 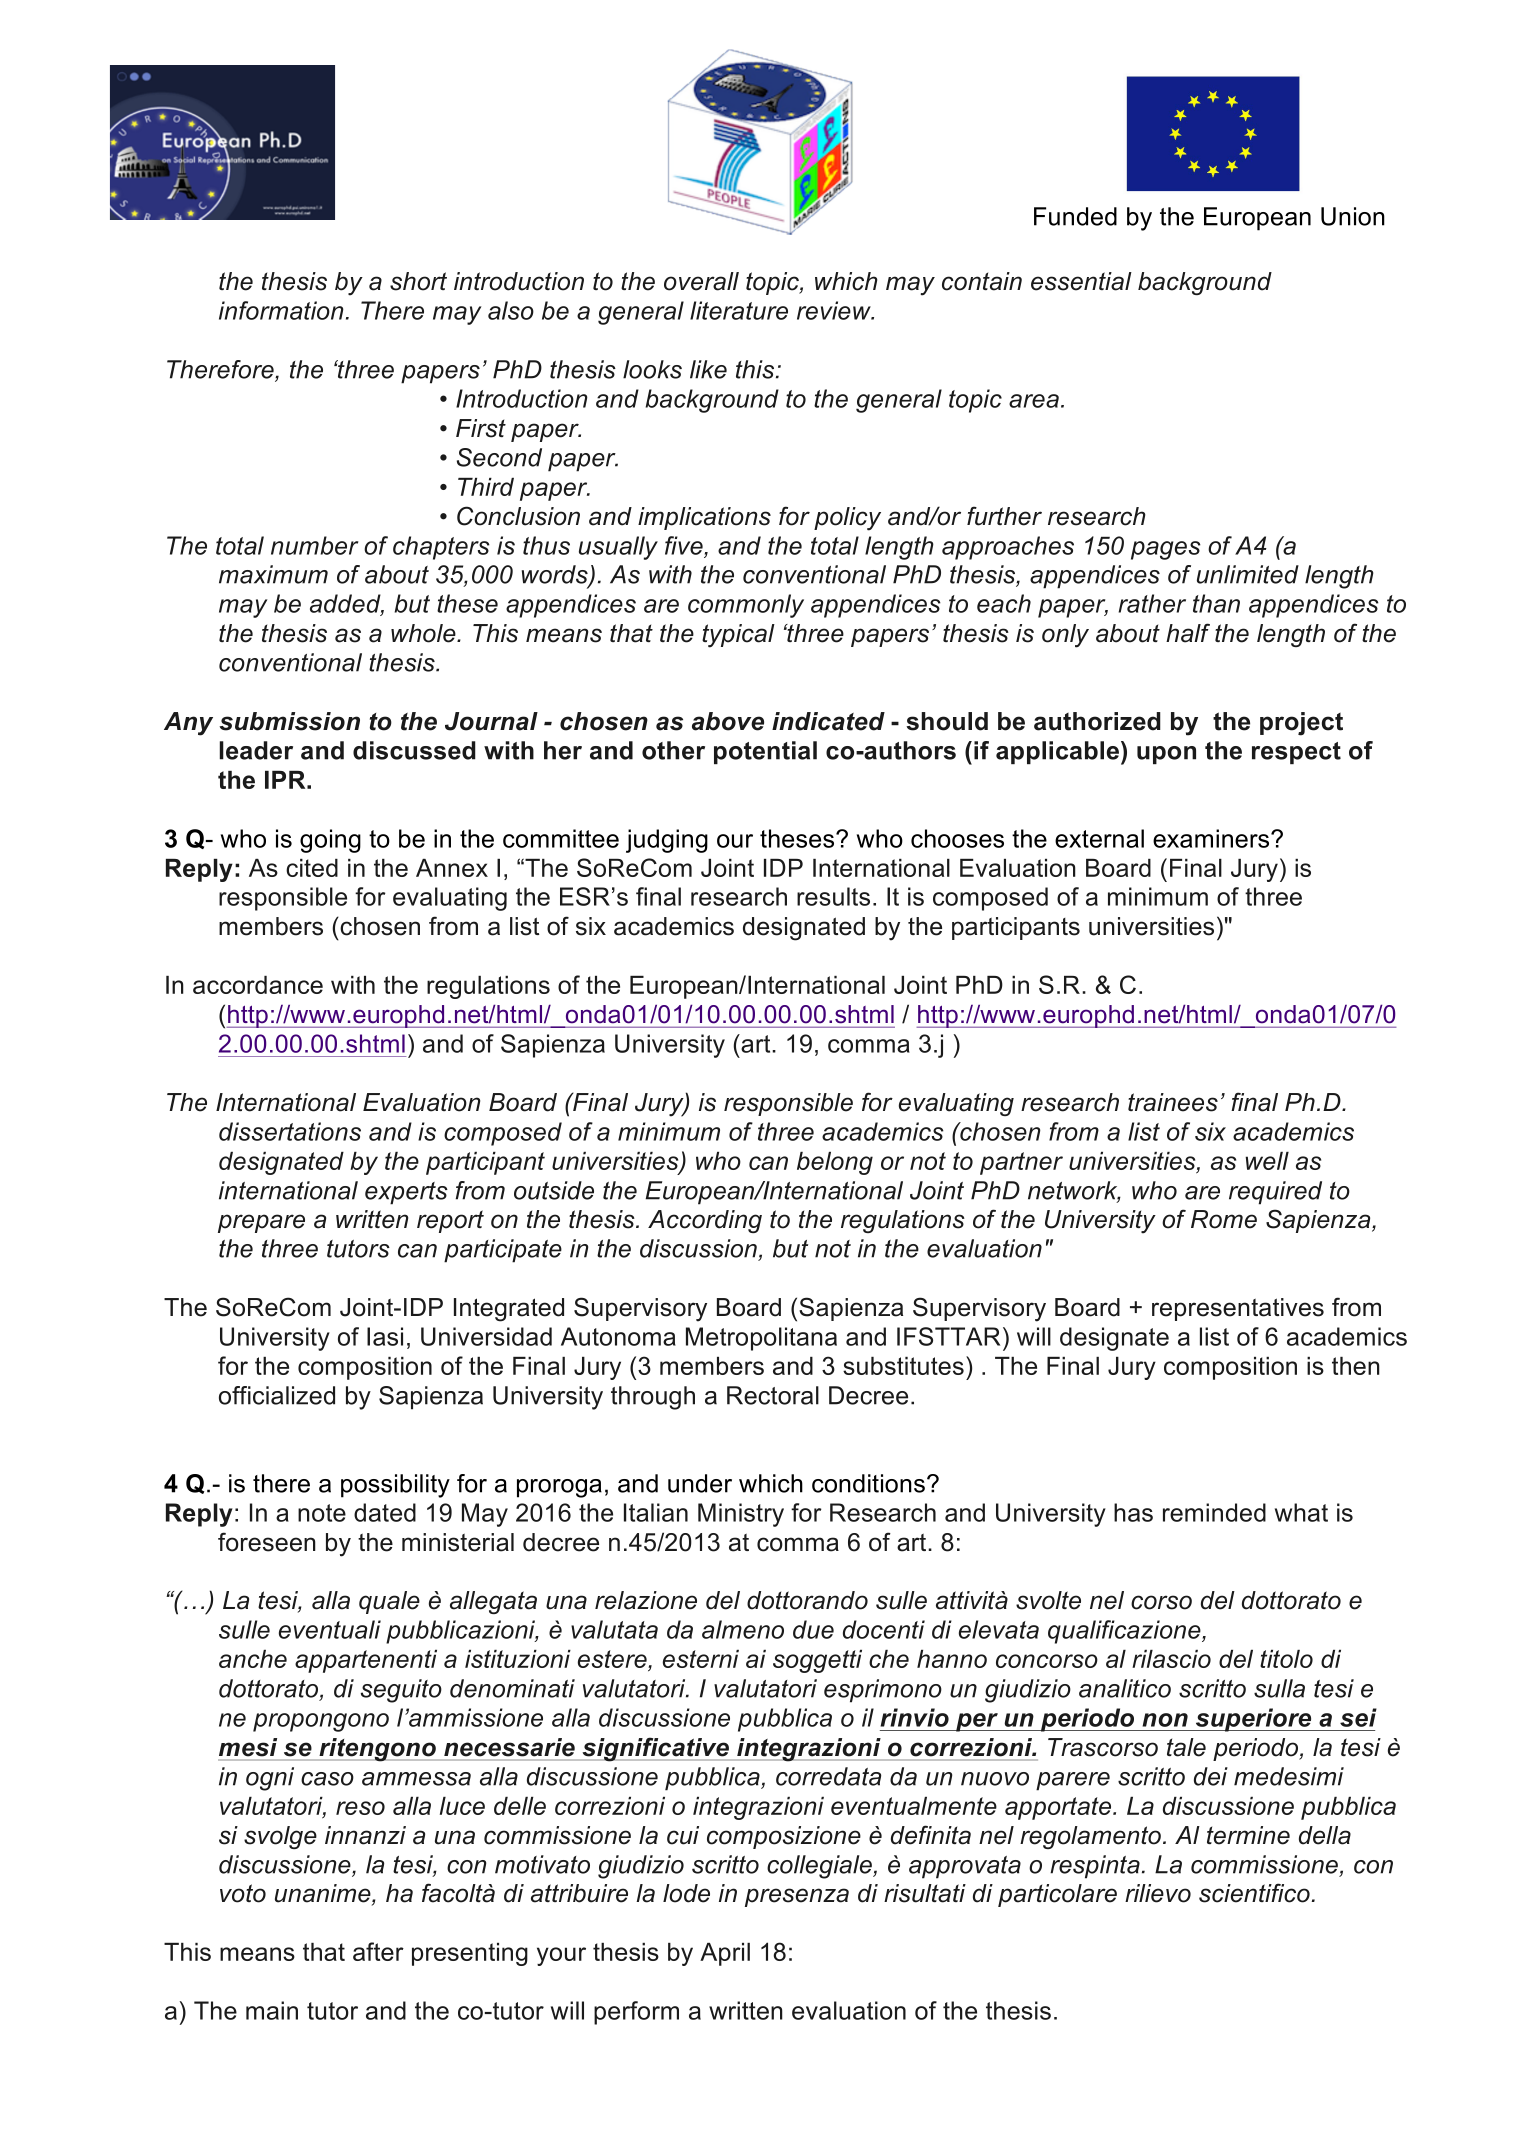 What do you see at coordinates (1081, 281) in the screenshot?
I see `essential` at bounding box center [1081, 281].
